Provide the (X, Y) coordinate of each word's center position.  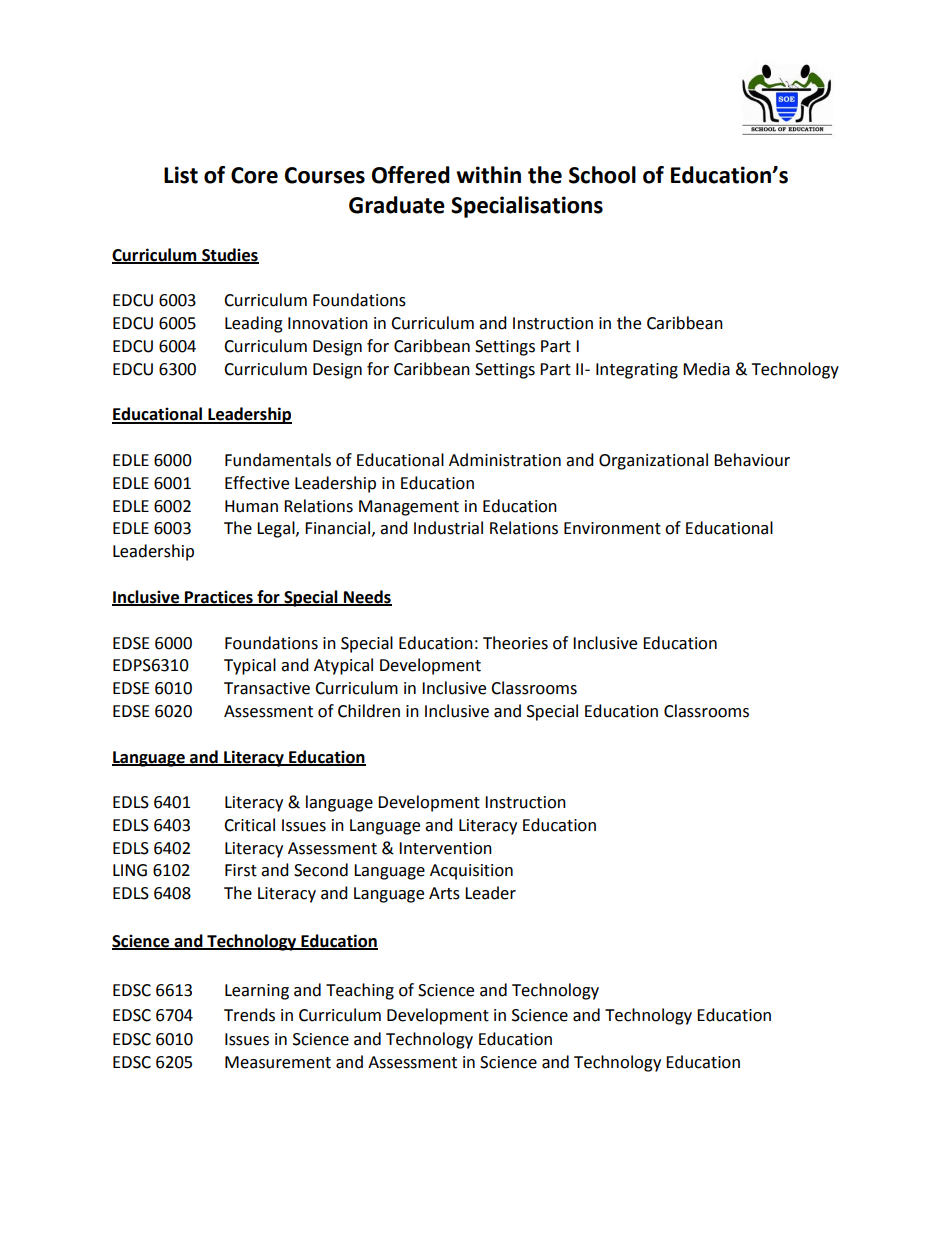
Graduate (397, 205)
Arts (444, 893)
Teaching (360, 991)
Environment (612, 528)
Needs (367, 597)
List (181, 175)
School (602, 175)
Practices (219, 597)
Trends (249, 1015)
